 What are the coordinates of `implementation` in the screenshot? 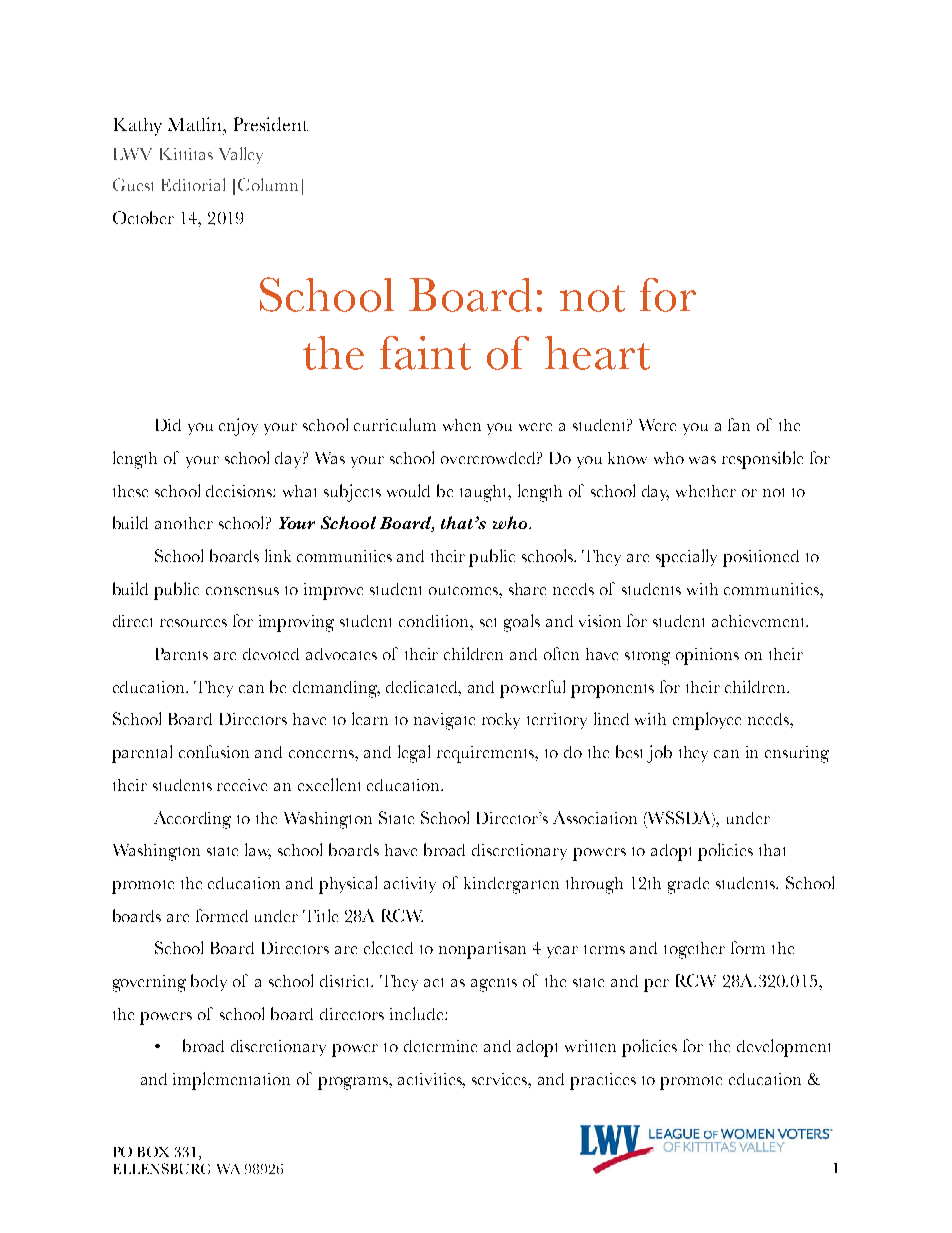 It's located at (231, 1081).
